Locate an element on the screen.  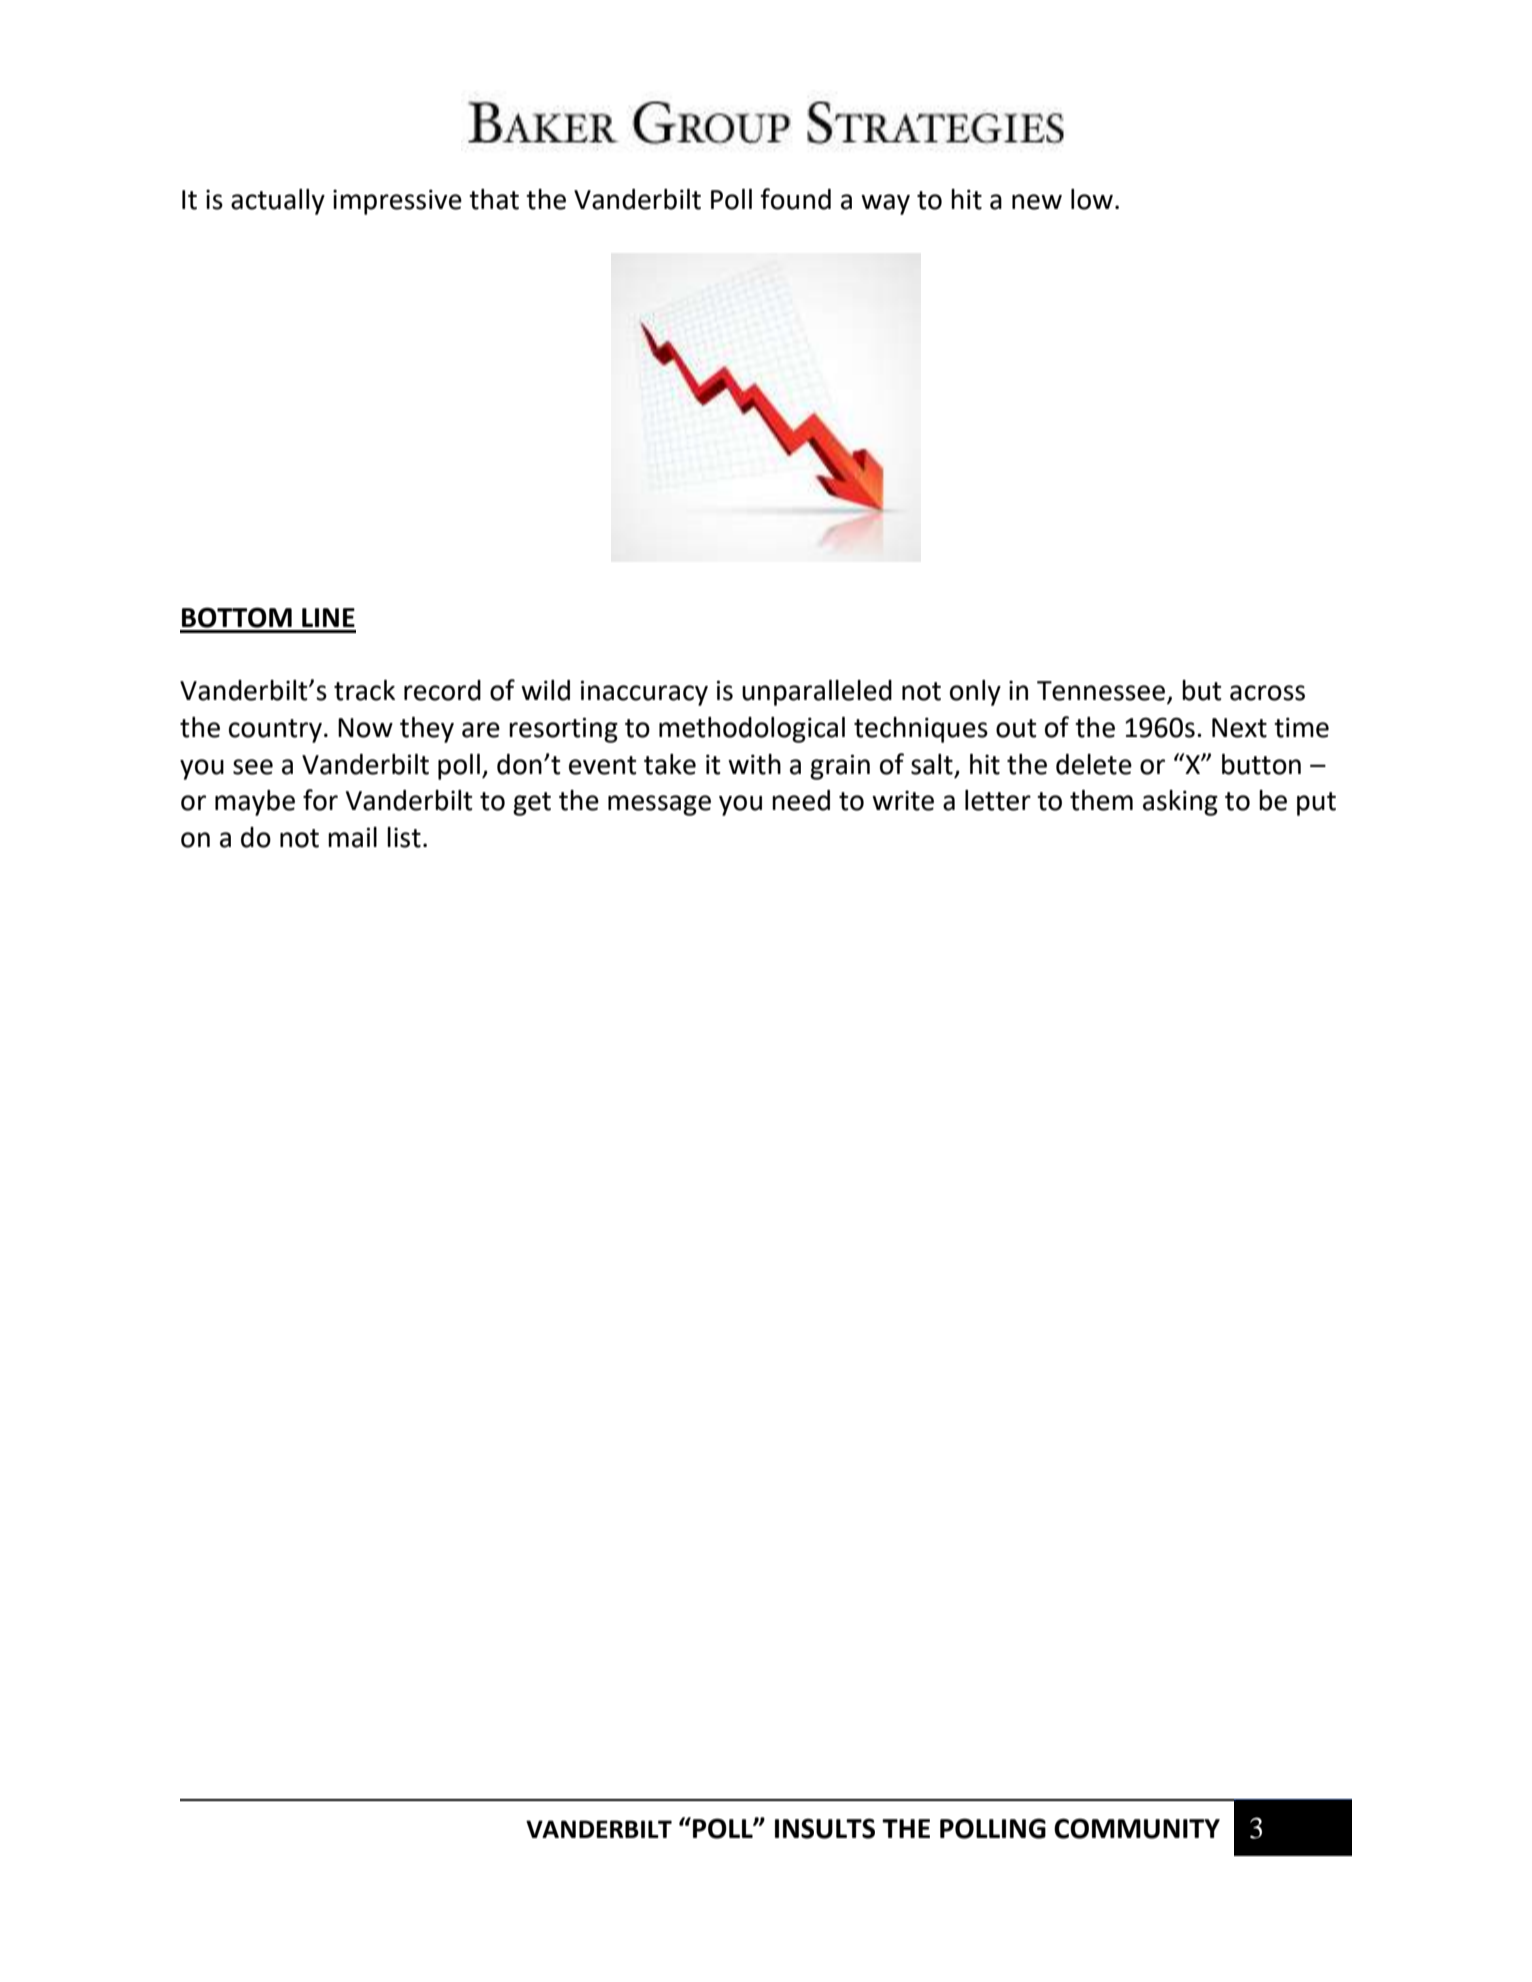
COMMUNITY is located at coordinates (1137, 1828).
